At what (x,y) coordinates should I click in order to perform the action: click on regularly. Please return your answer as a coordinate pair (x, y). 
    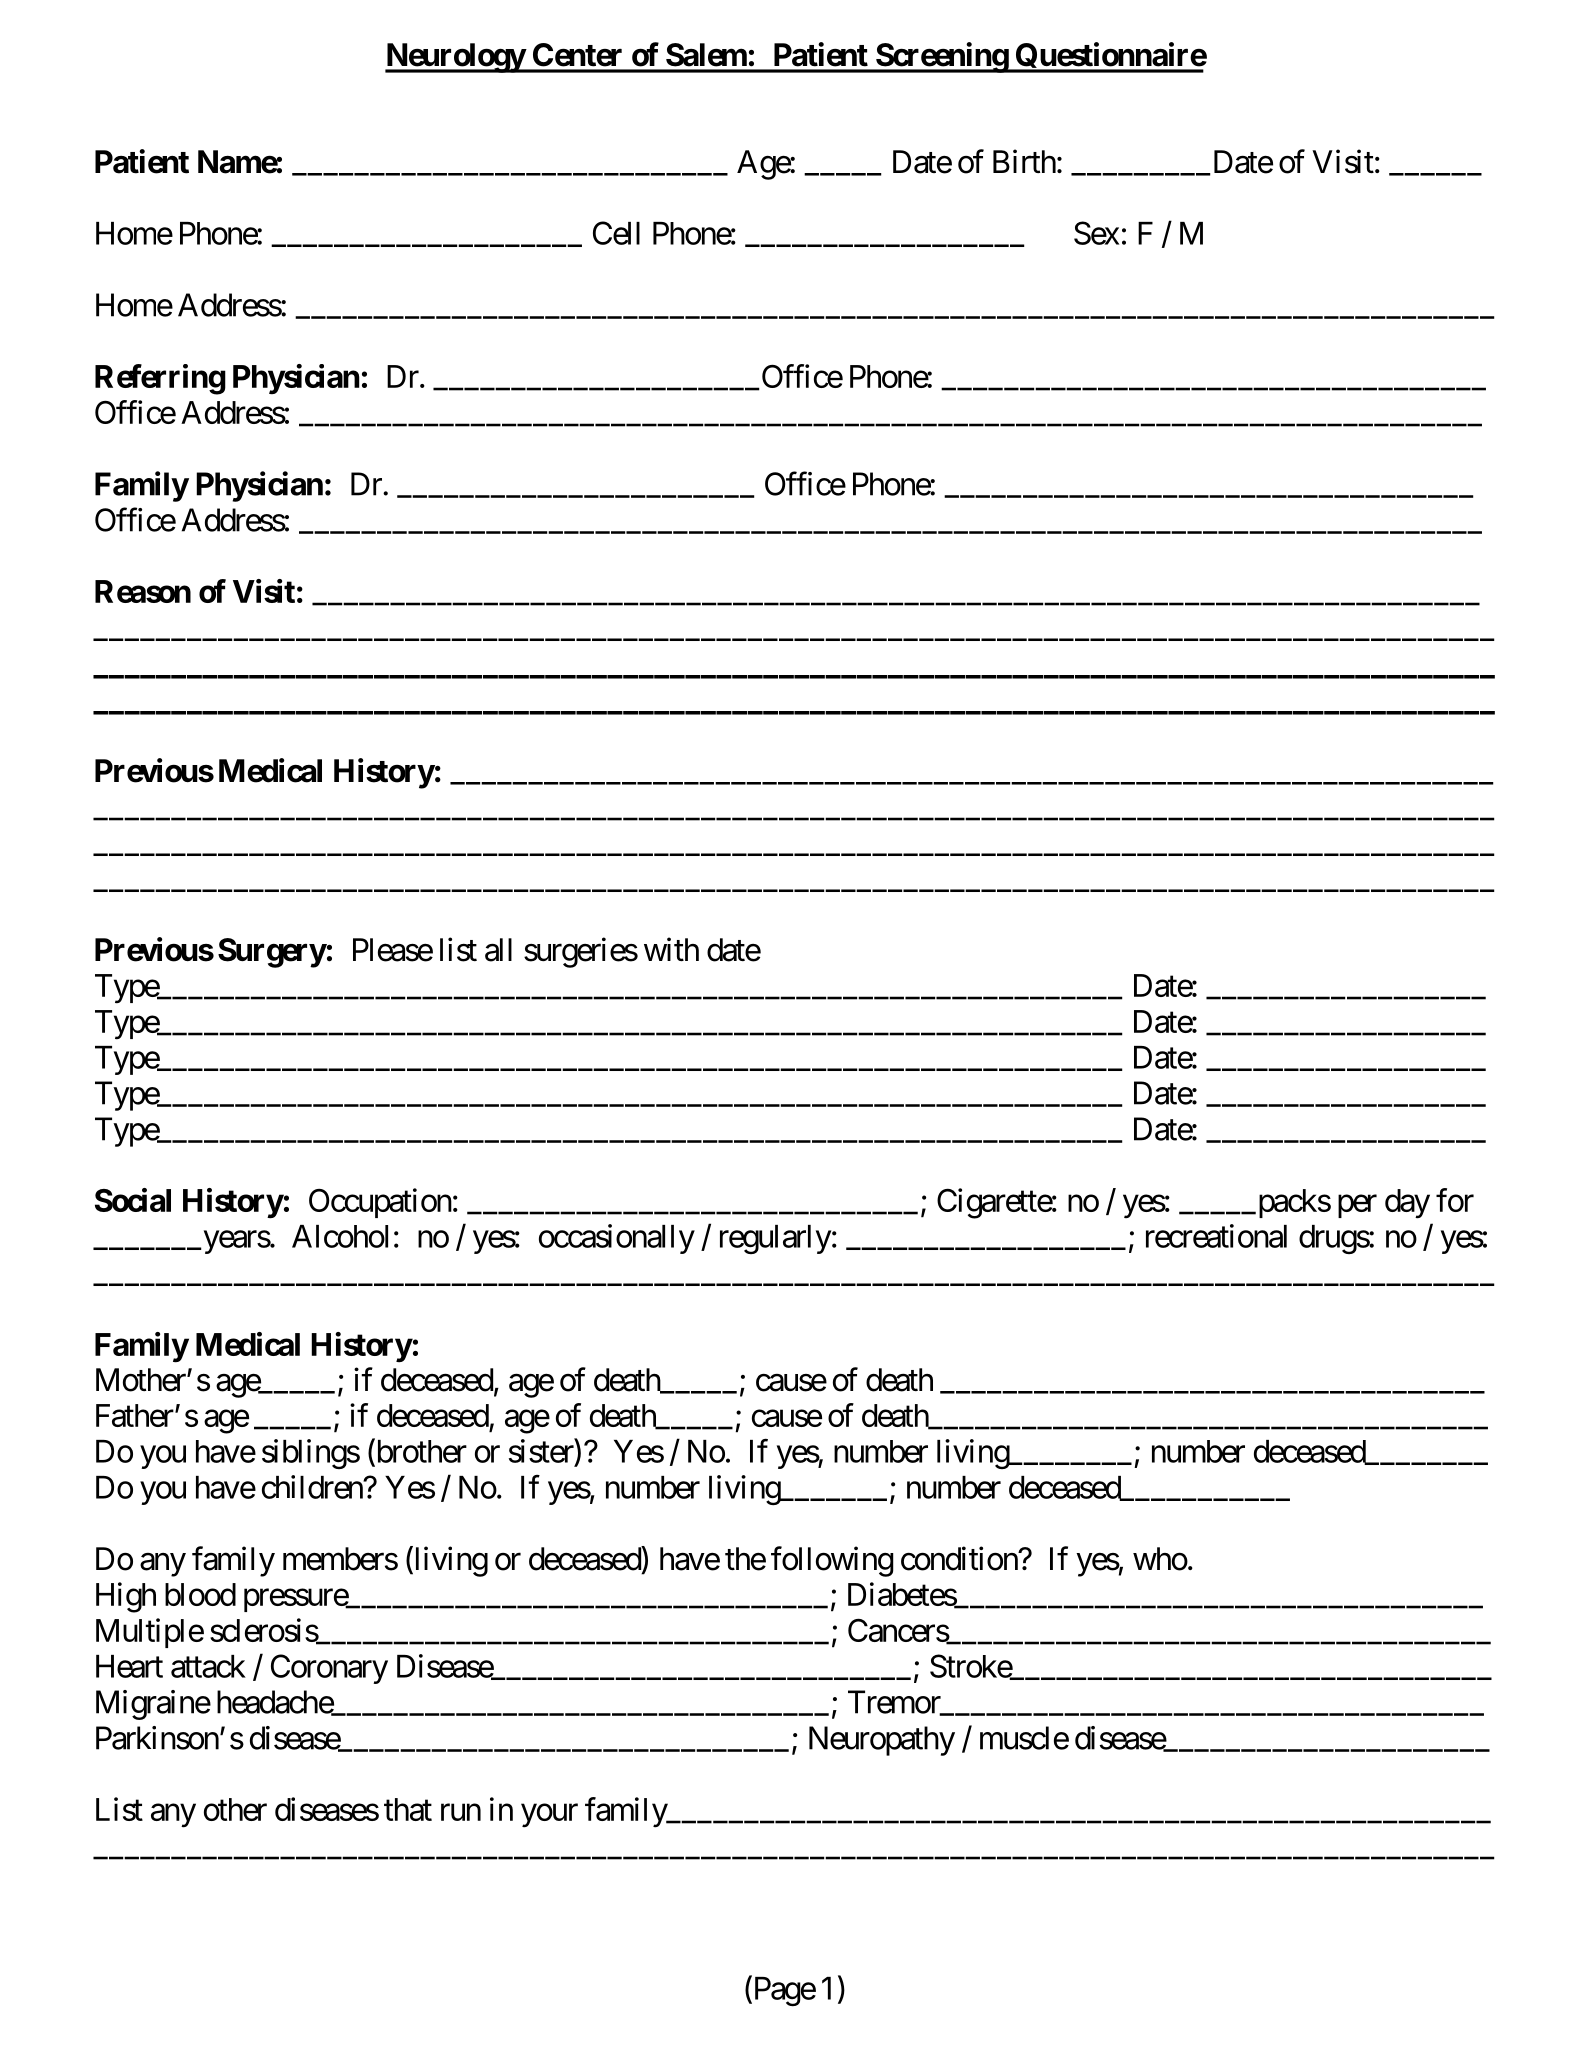
    Looking at the image, I should click on (775, 1239).
